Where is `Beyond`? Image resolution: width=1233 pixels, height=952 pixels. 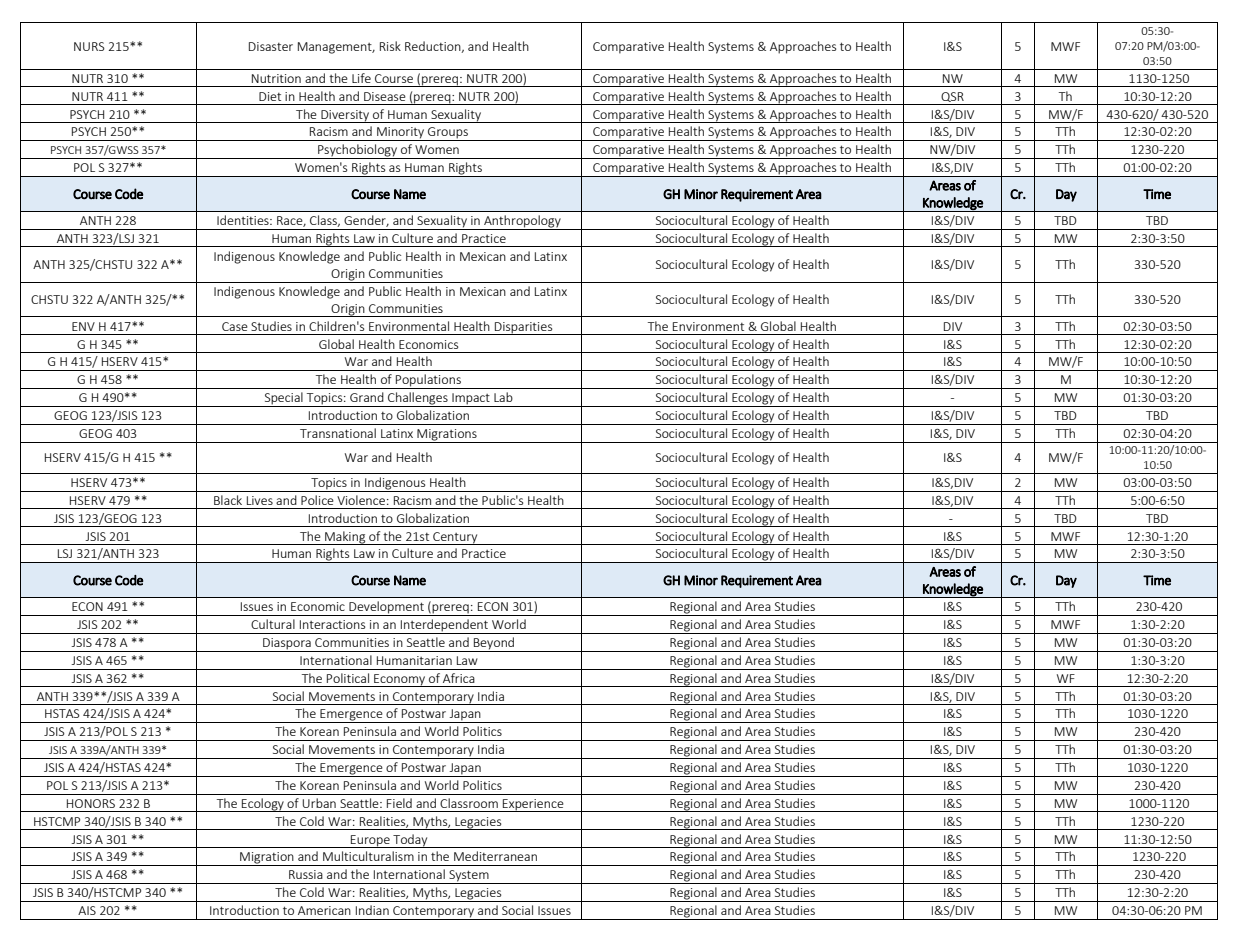 Beyond is located at coordinates (494, 644).
